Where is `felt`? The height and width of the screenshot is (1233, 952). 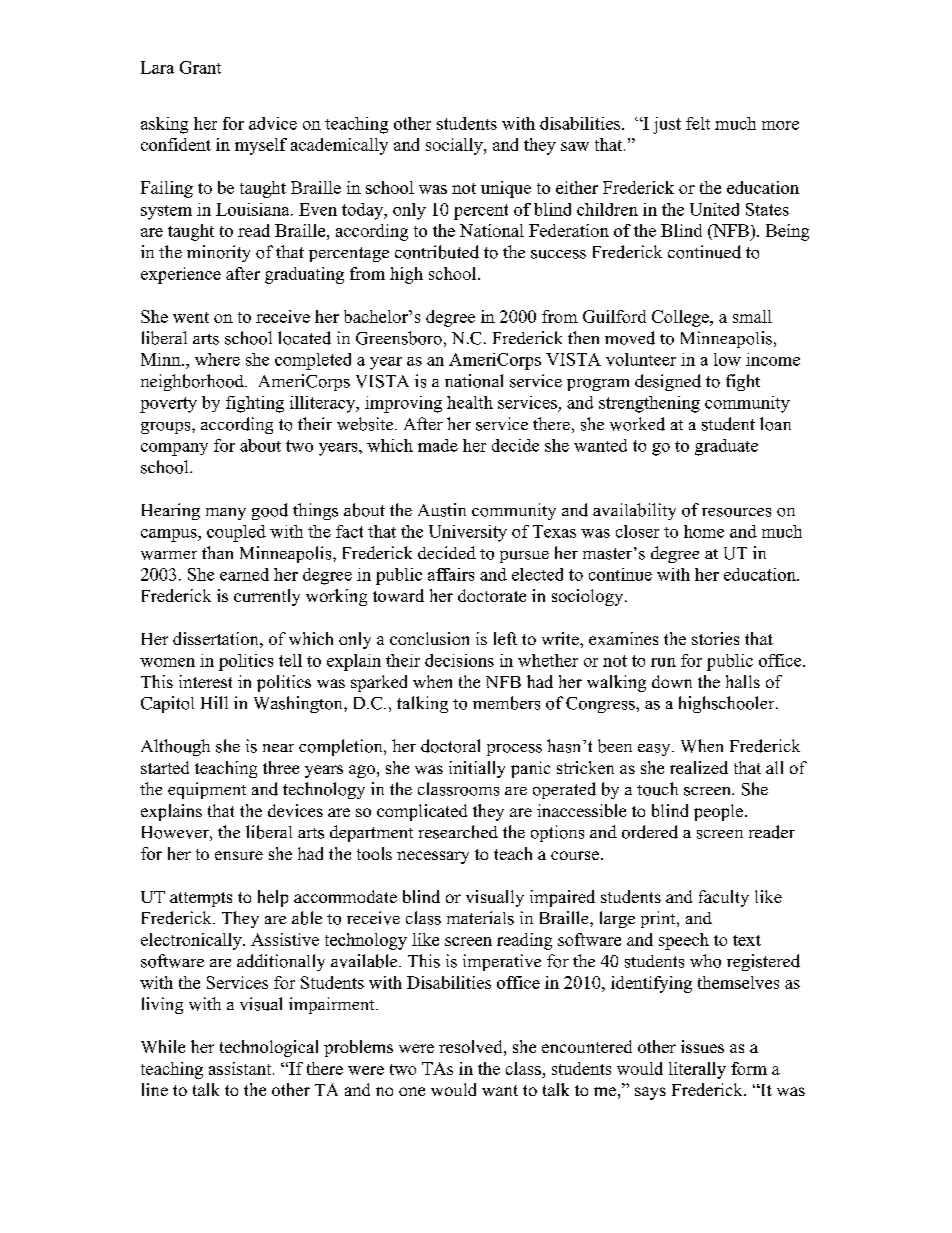
felt is located at coordinates (698, 123).
